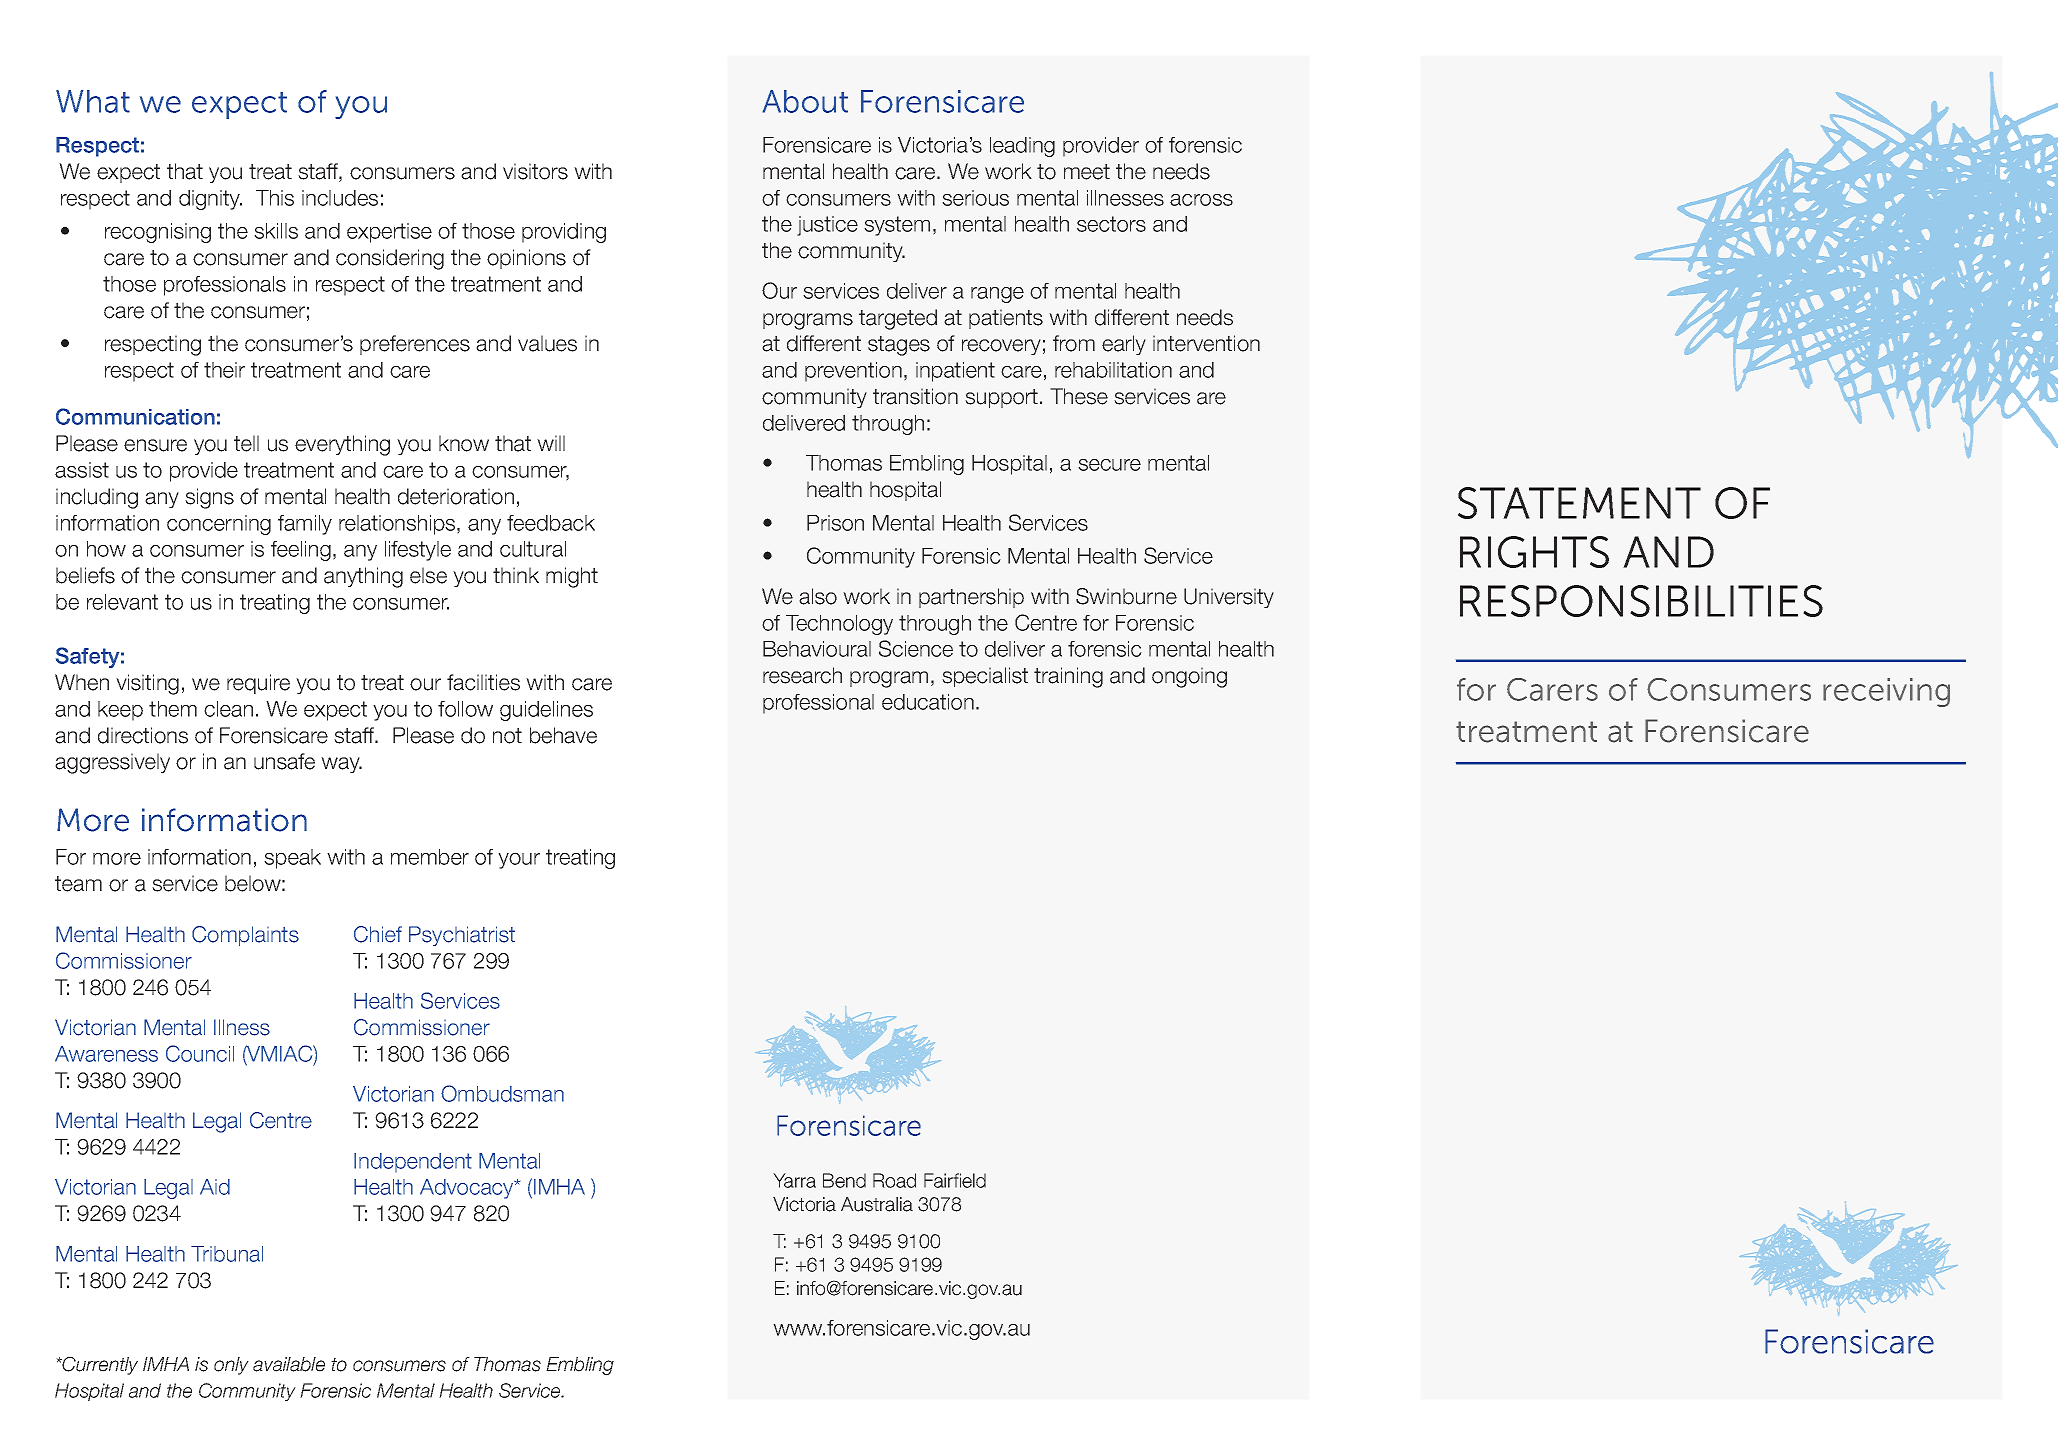  Describe the element at coordinates (275, 198) in the page. I see `This` at that location.
